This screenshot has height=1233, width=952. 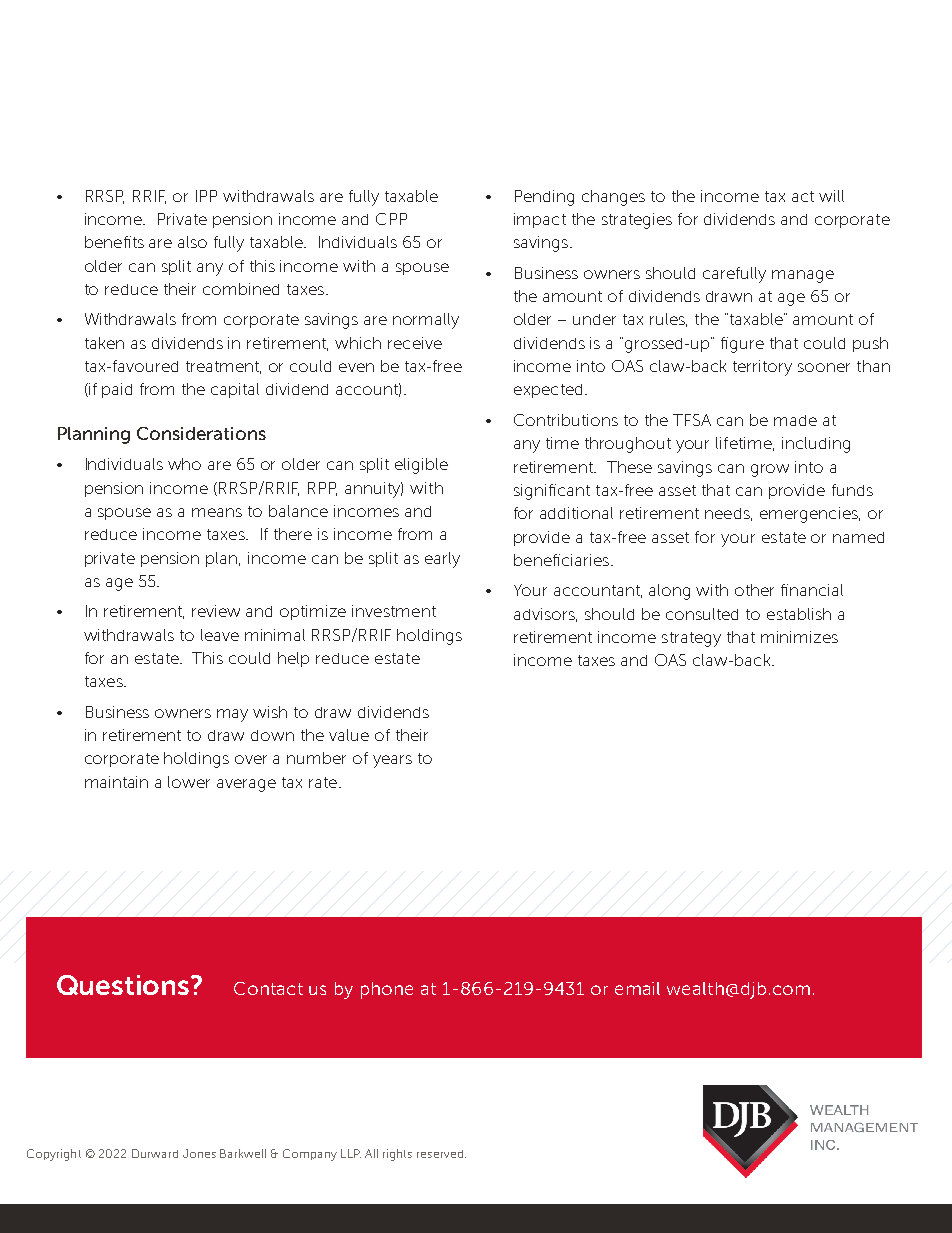 I want to click on benefits, so click(x=114, y=242).
